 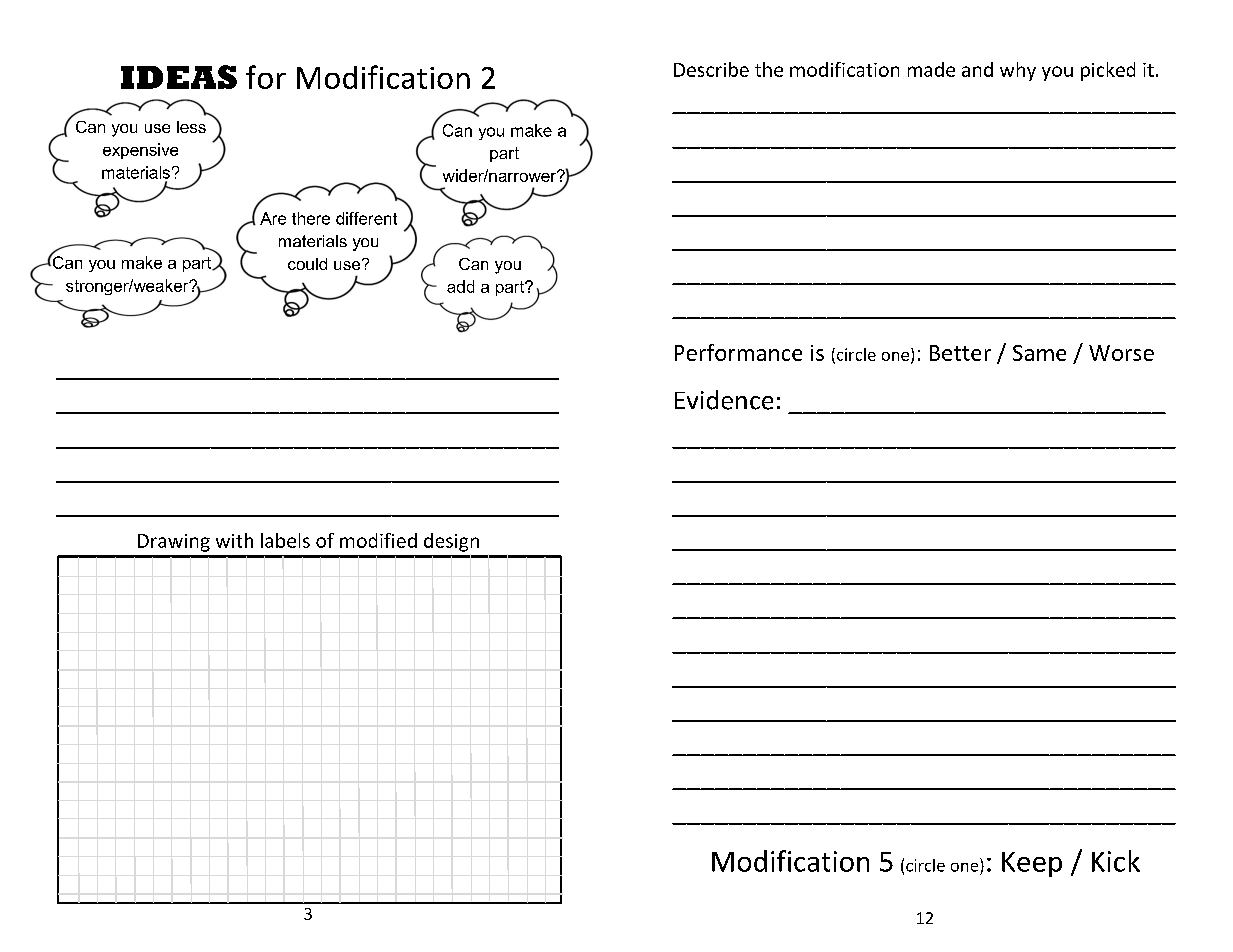 What do you see at coordinates (285, 540) in the screenshot?
I see `labels` at bounding box center [285, 540].
